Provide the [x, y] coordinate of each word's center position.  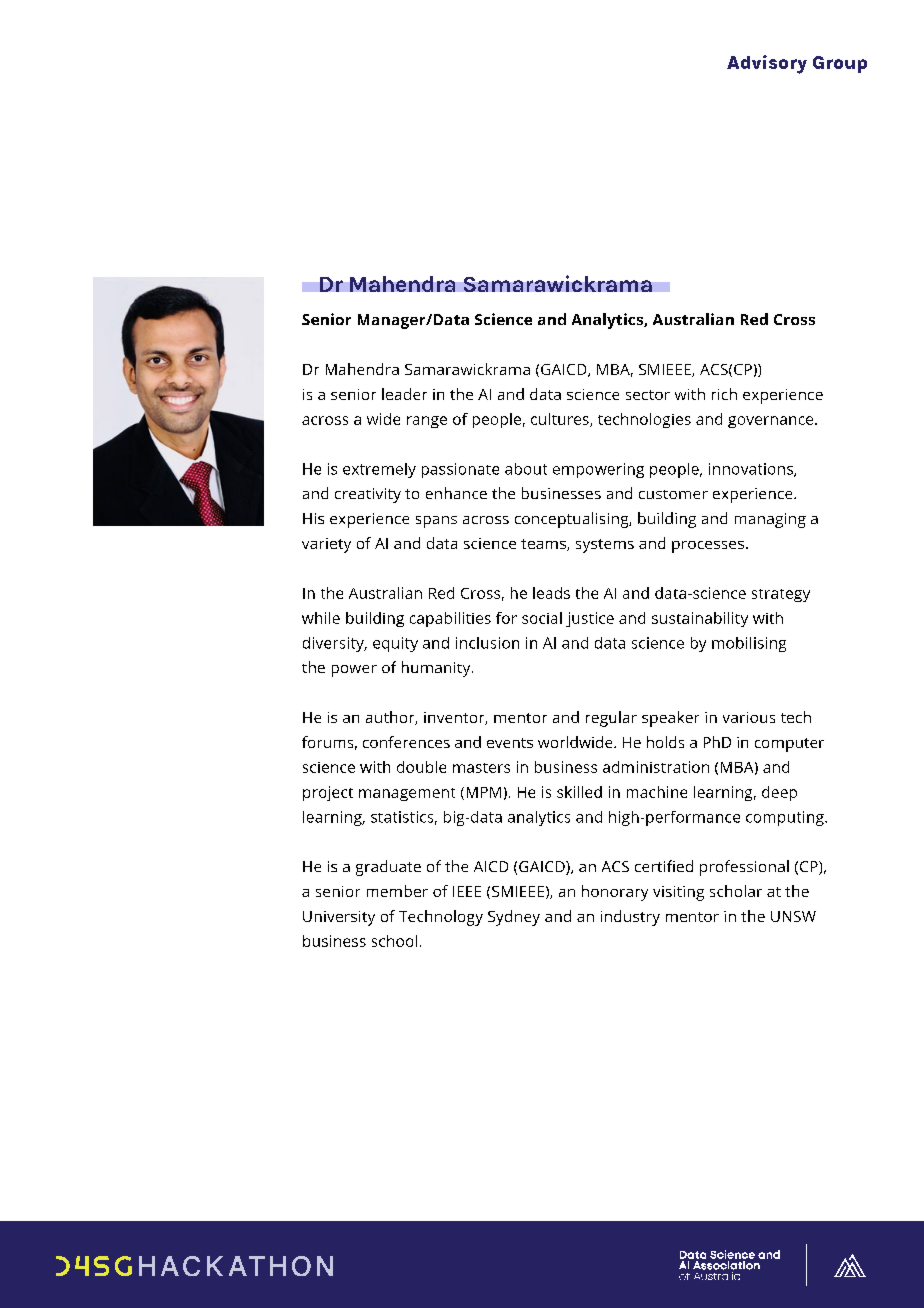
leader [404, 394]
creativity [368, 495]
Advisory [767, 64]
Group [840, 64]
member [397, 891]
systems [605, 546]
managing [770, 520]
